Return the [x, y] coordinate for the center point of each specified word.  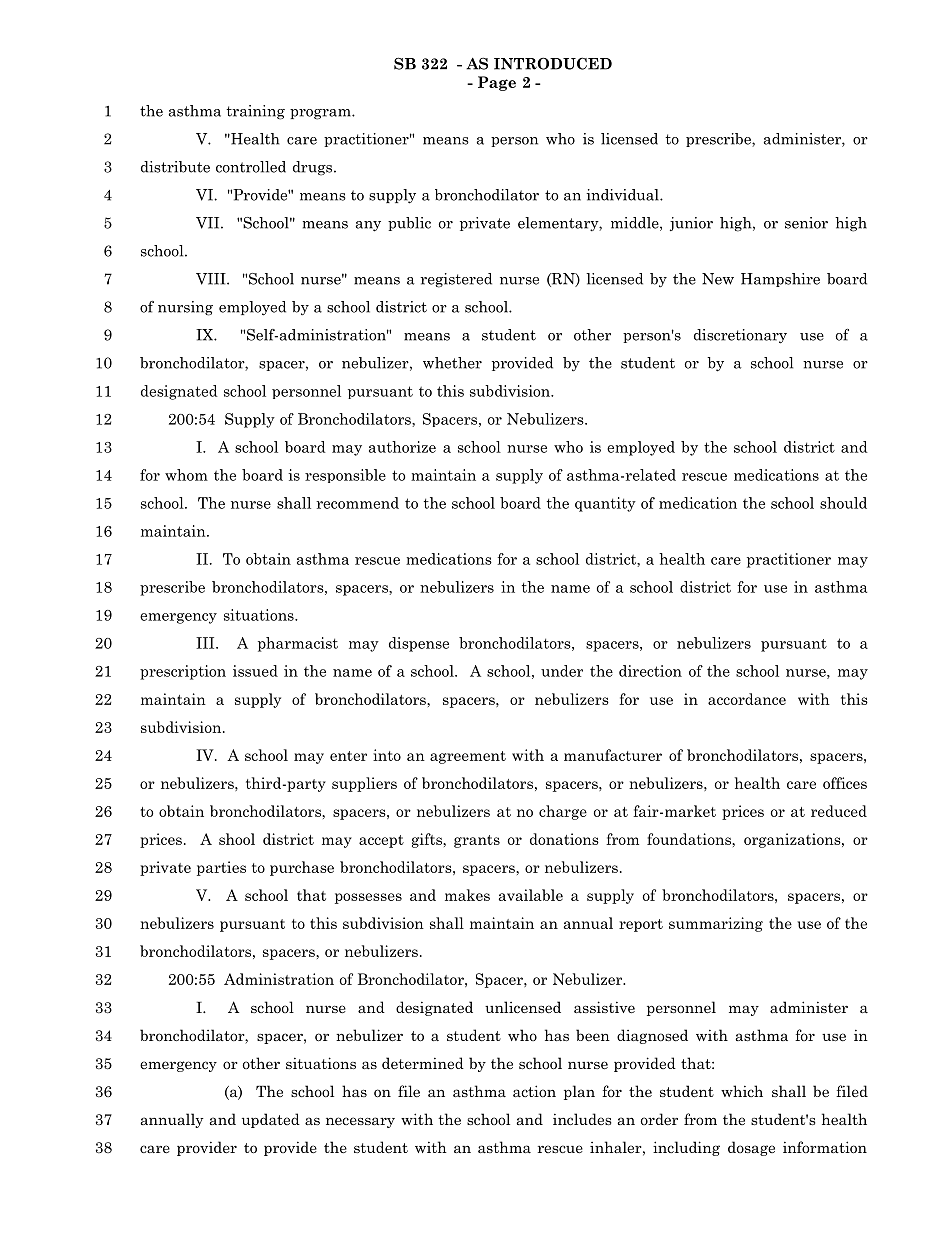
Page [497, 83]
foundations [690, 839]
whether [452, 363]
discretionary [740, 336]
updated [271, 1120]
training [255, 112]
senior [806, 223]
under [562, 671]
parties [221, 868]
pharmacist [298, 644]
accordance [747, 699]
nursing [185, 308]
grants [477, 841]
